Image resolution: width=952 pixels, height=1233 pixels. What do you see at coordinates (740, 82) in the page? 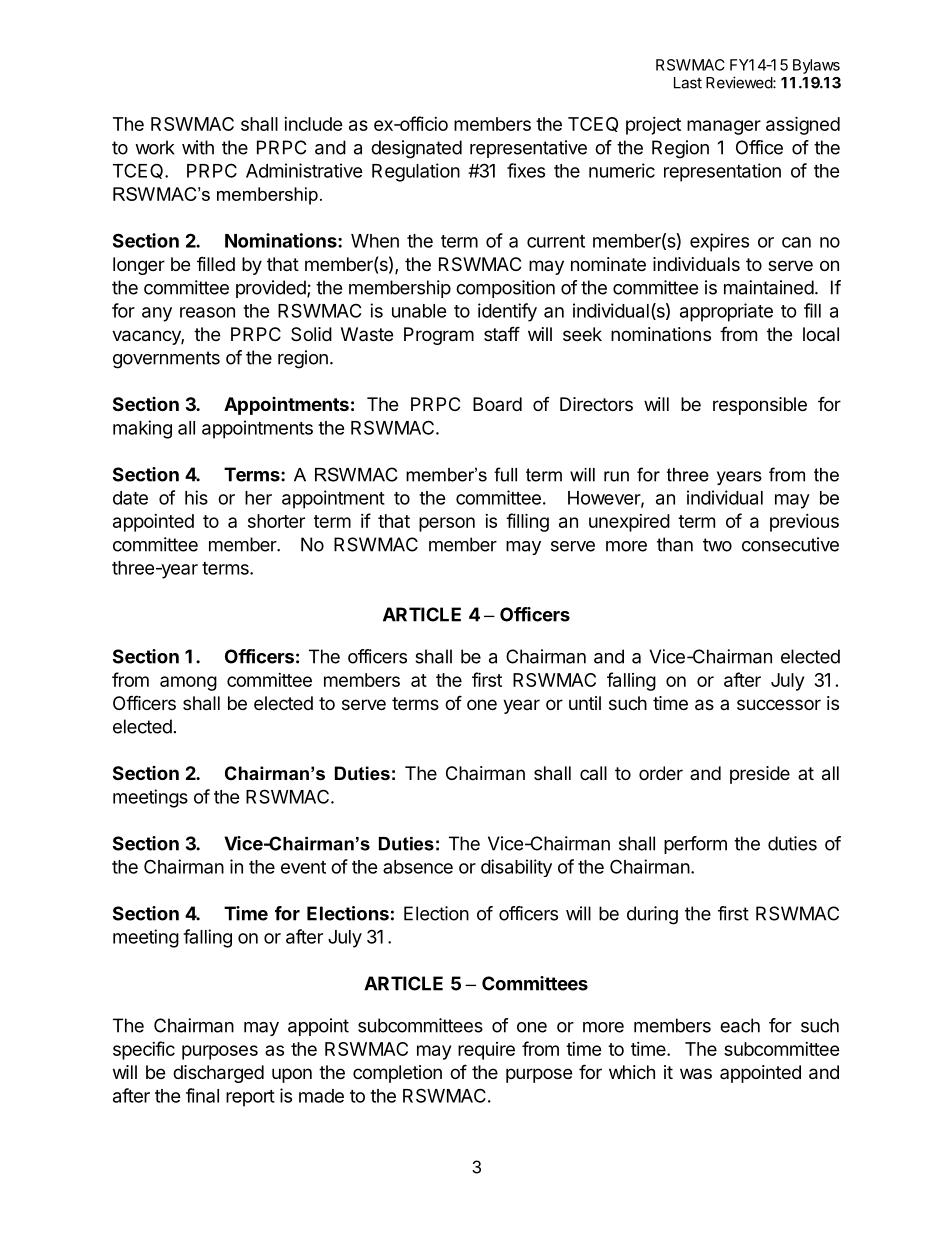
I see `Reviewed` at bounding box center [740, 82].
